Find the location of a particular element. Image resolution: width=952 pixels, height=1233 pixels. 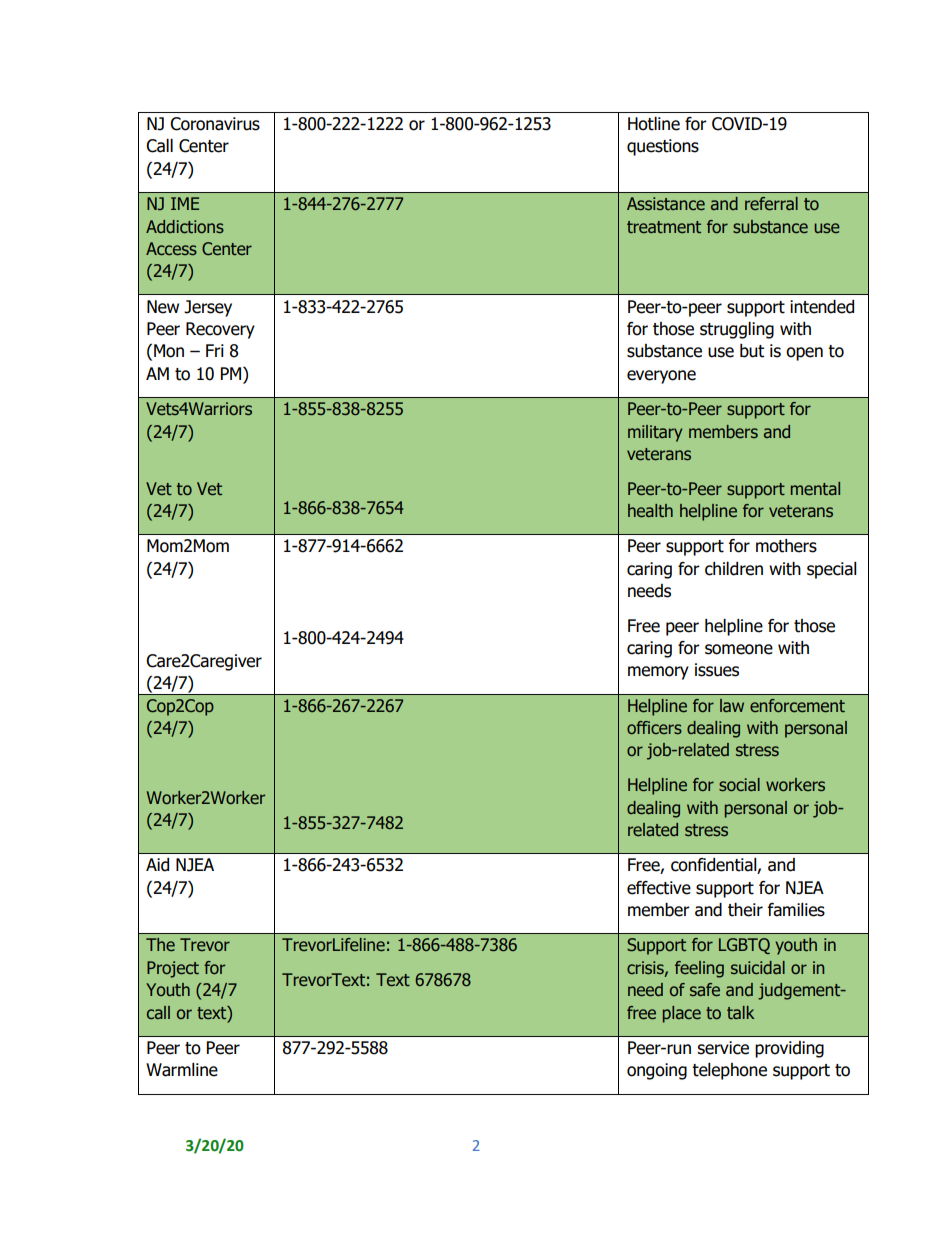

Project is located at coordinates (173, 969).
